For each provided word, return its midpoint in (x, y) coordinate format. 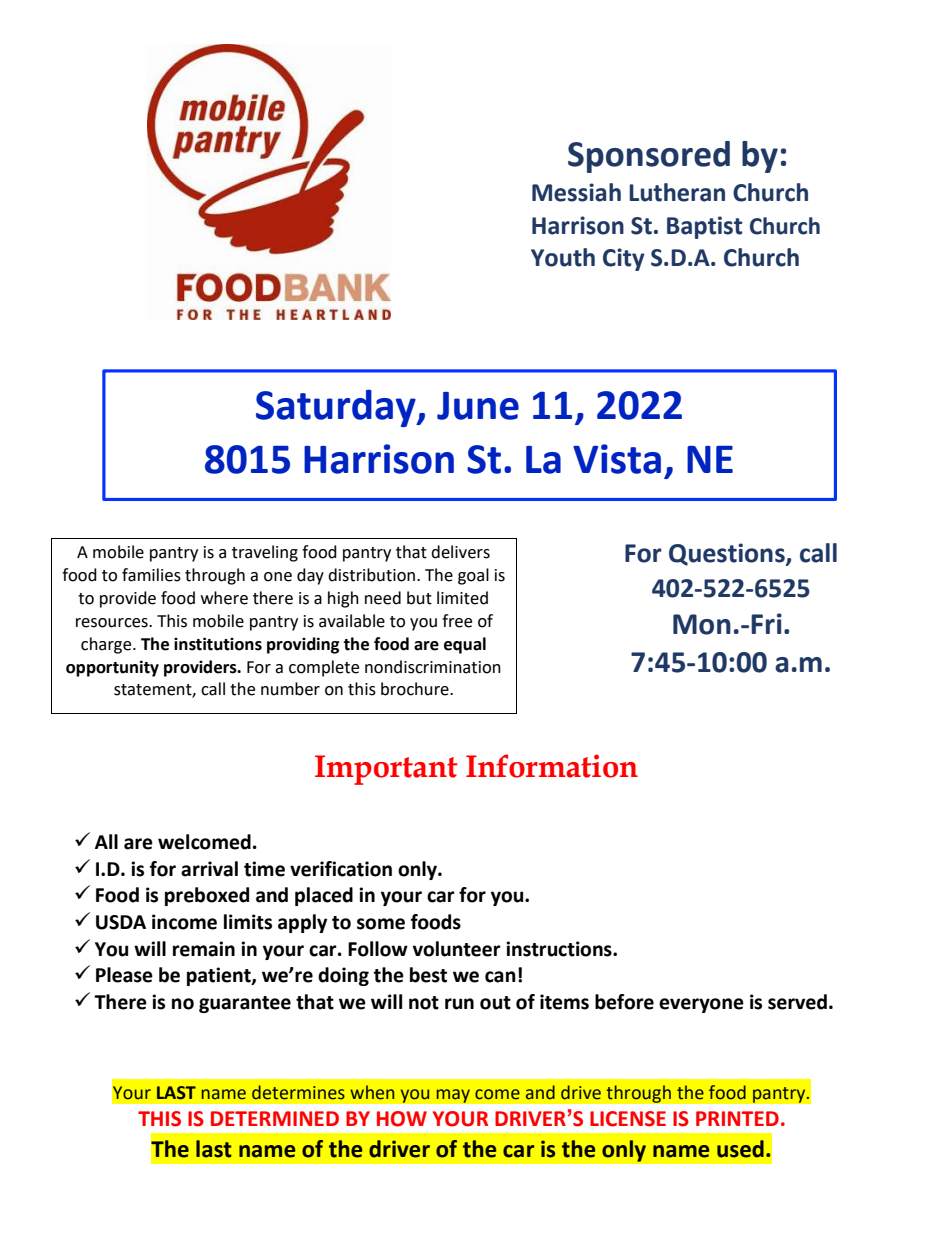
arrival (209, 869)
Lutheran (677, 192)
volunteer (457, 949)
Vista (617, 459)
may (453, 1096)
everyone (701, 1005)
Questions (728, 554)
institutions (218, 644)
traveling (265, 553)
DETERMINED (275, 1118)
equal (465, 645)
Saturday (337, 408)
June (478, 406)
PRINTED (737, 1118)
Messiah (576, 192)
